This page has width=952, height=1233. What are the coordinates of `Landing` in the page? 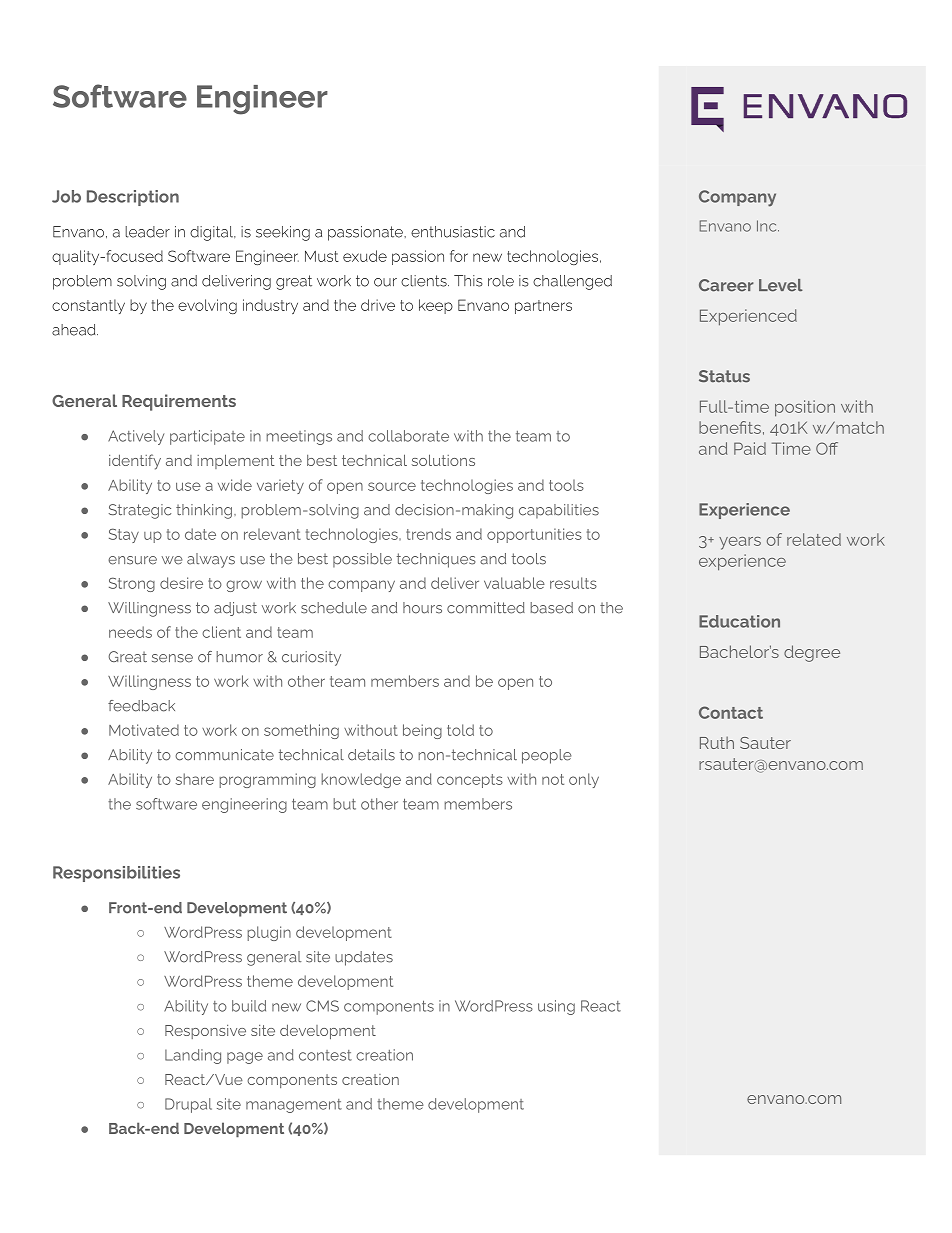 It's located at (193, 1056).
